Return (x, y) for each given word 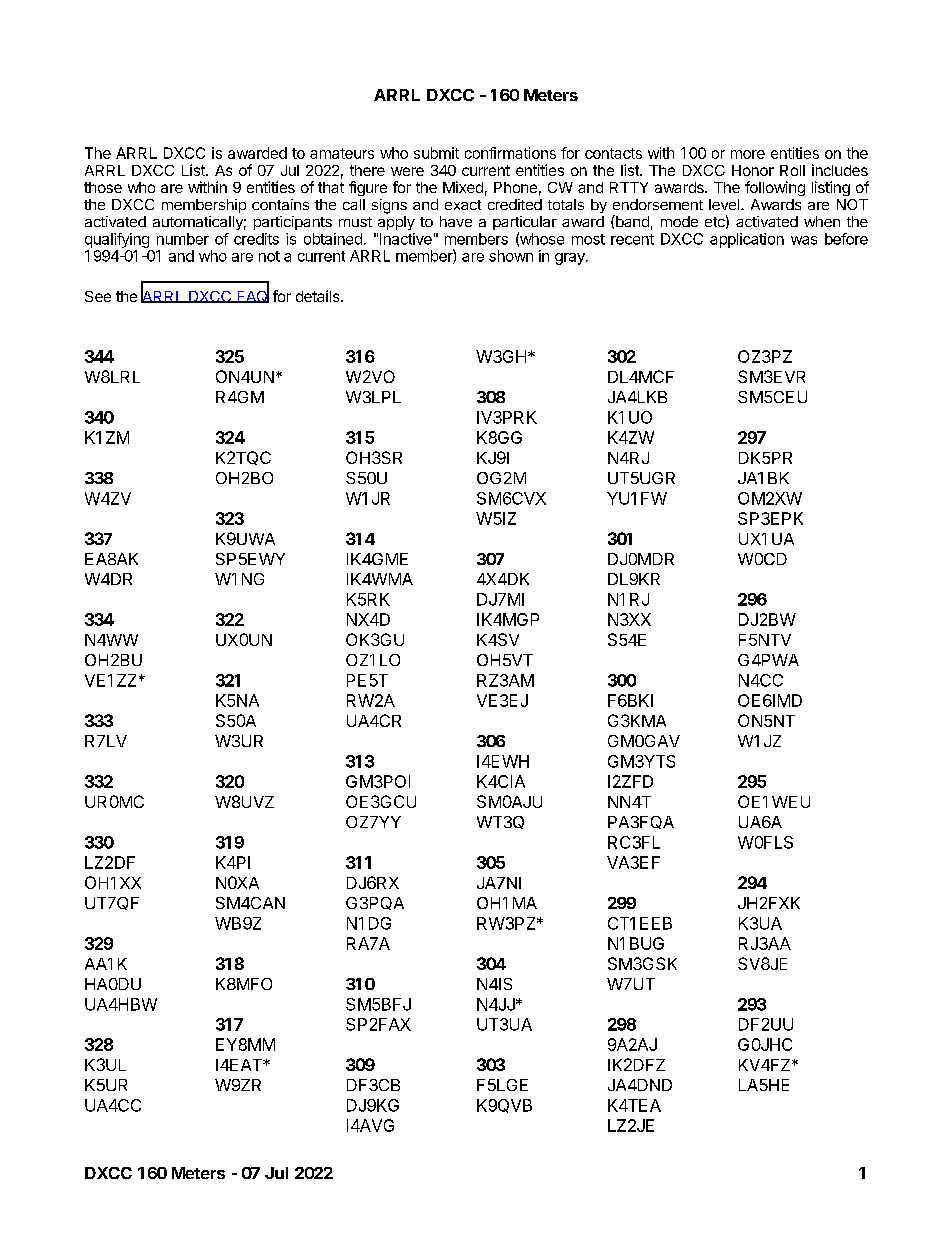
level (725, 204)
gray (571, 259)
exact (463, 205)
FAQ (252, 295)
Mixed (463, 187)
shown (511, 256)
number (183, 239)
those (103, 187)
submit (436, 153)
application (747, 240)
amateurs (342, 153)
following (775, 188)
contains (280, 204)
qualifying (117, 240)
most (588, 239)
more (748, 154)
